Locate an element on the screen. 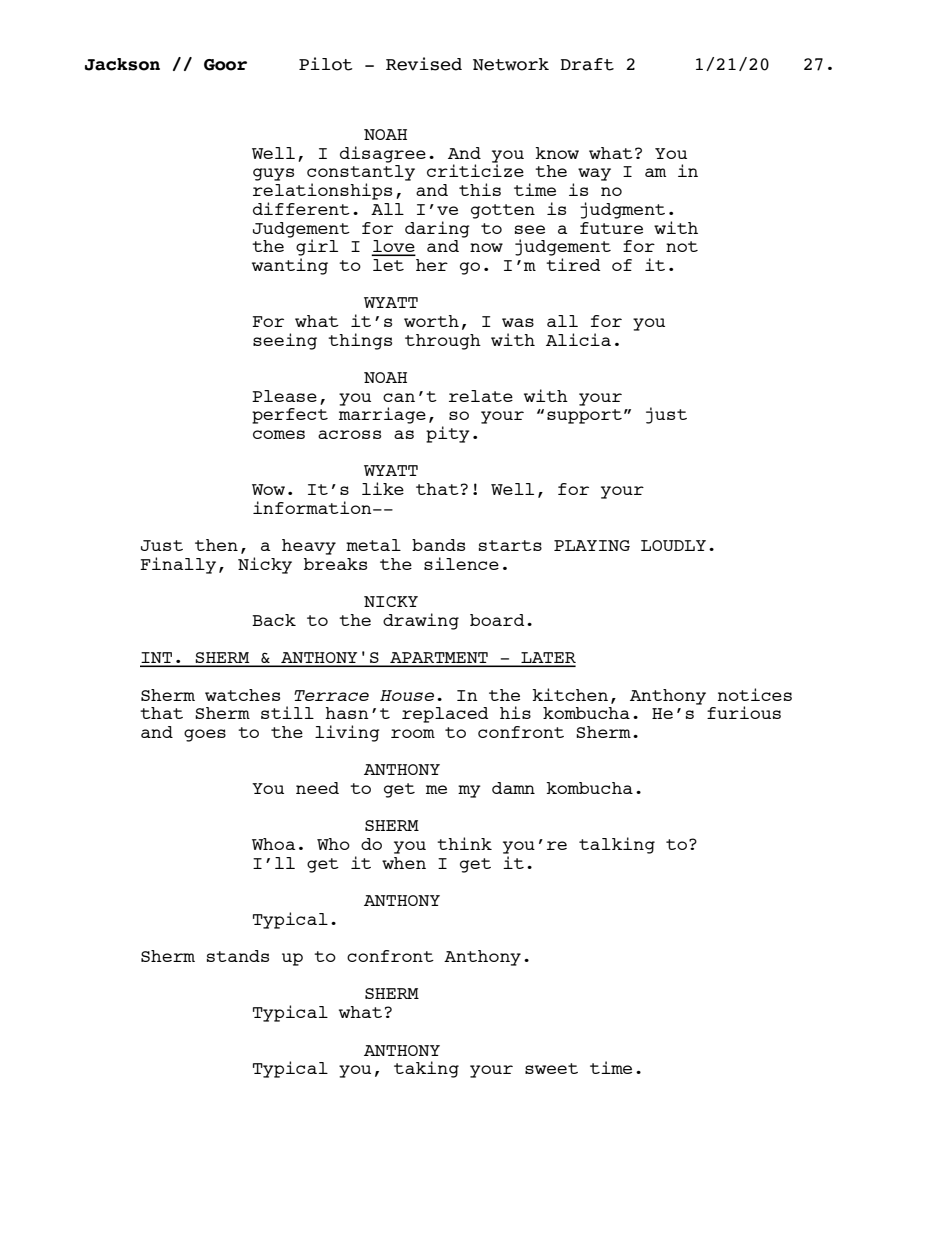 Image resolution: width=952 pixels, height=1233 pixels. judgment is located at coordinates (622, 210).
